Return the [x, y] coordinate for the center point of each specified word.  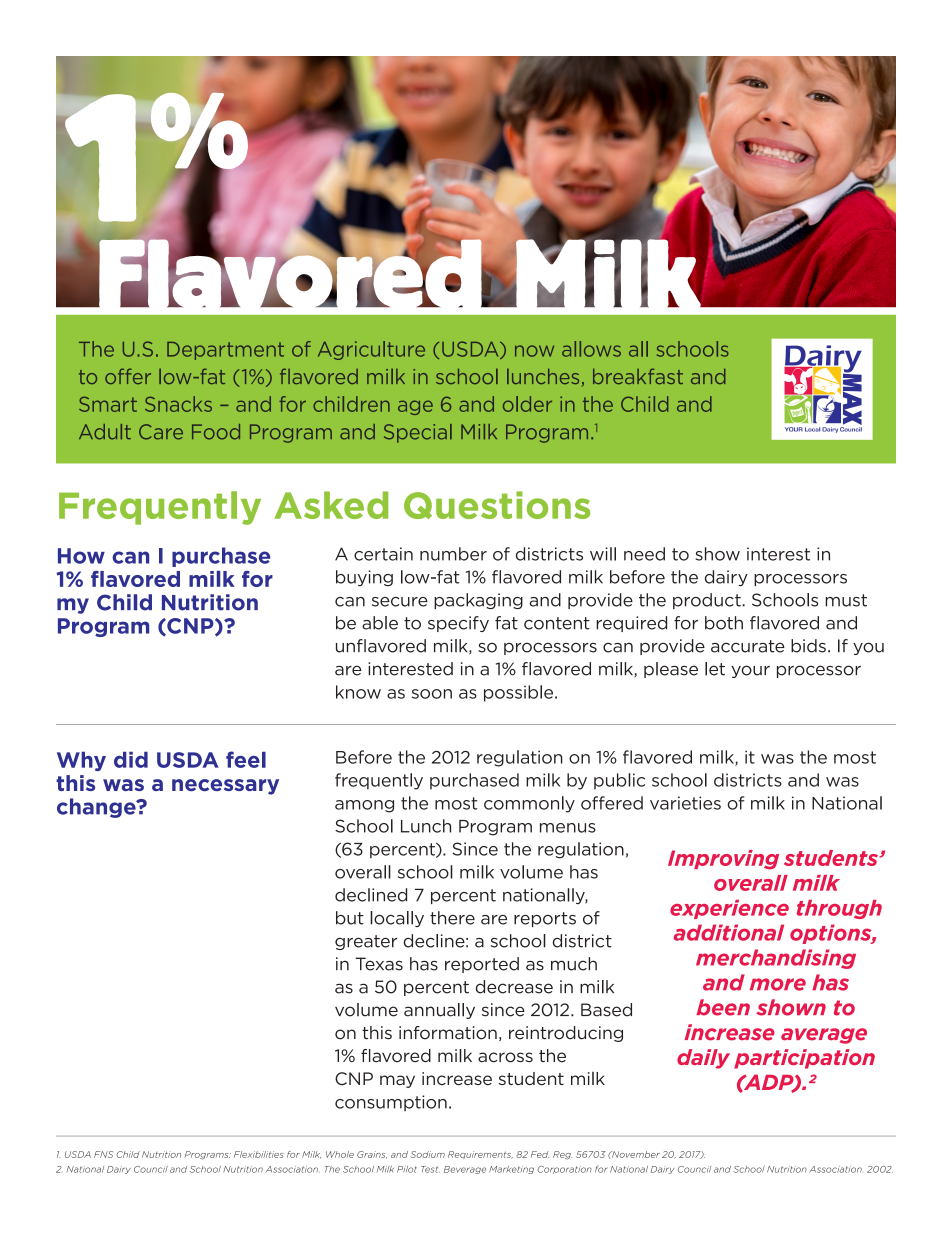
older [527, 404]
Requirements [480, 1155]
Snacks [178, 404]
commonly [529, 804]
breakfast [638, 376]
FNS [103, 1154]
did [131, 760]
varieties [685, 803]
